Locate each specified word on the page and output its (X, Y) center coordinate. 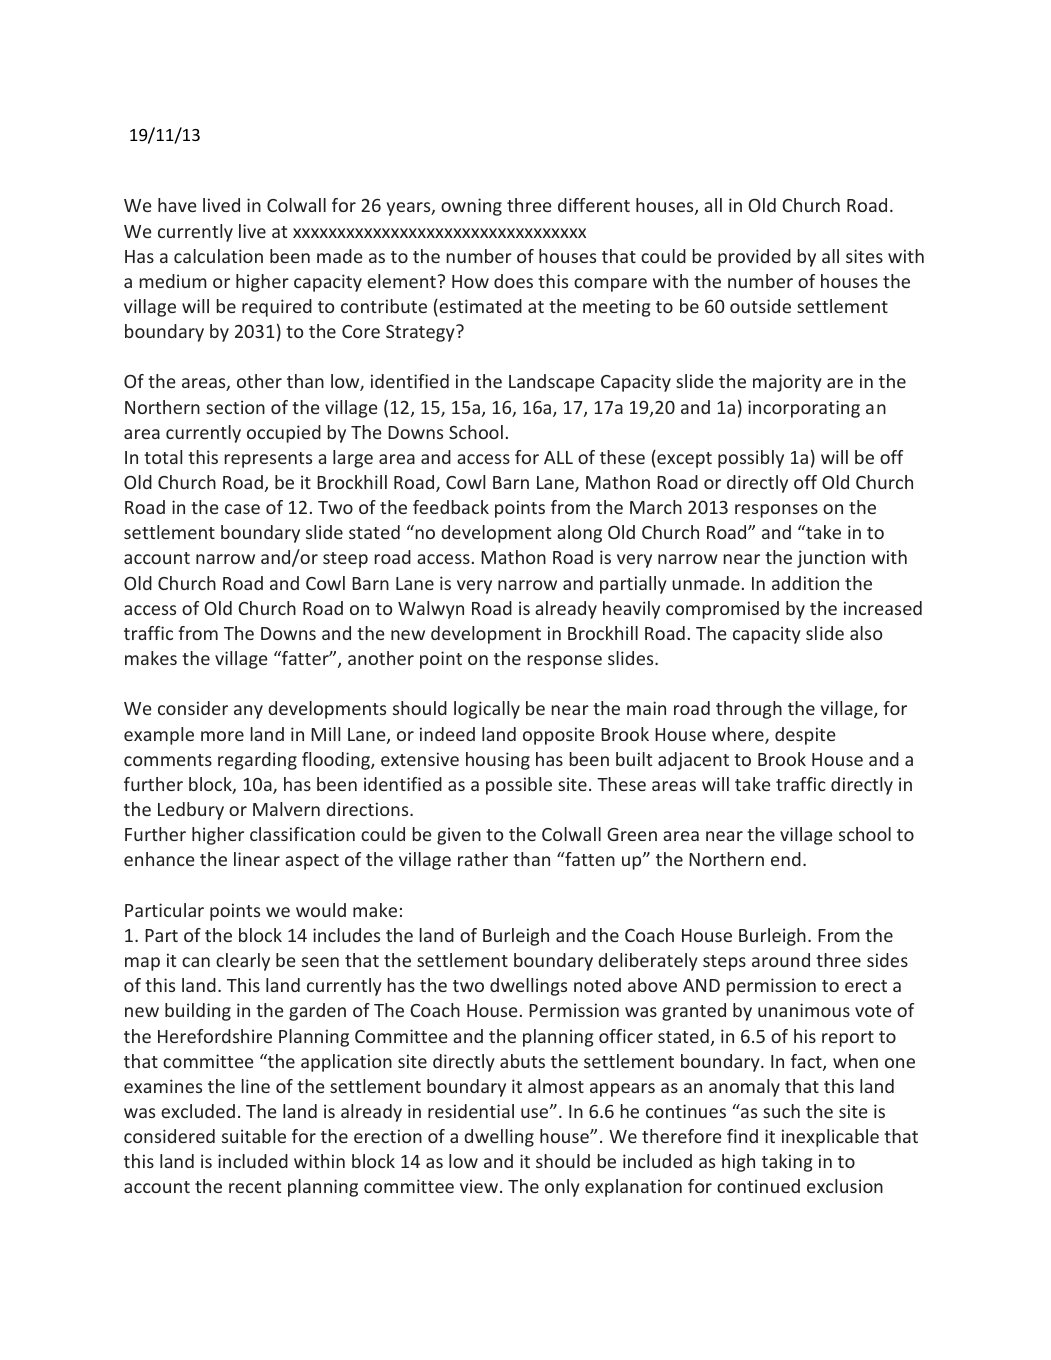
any (248, 712)
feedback (451, 507)
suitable (254, 1136)
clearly (243, 962)
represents (268, 460)
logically (487, 710)
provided (754, 258)
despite (805, 736)
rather (483, 859)
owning (471, 207)
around (781, 960)
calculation (218, 256)
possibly (751, 459)
